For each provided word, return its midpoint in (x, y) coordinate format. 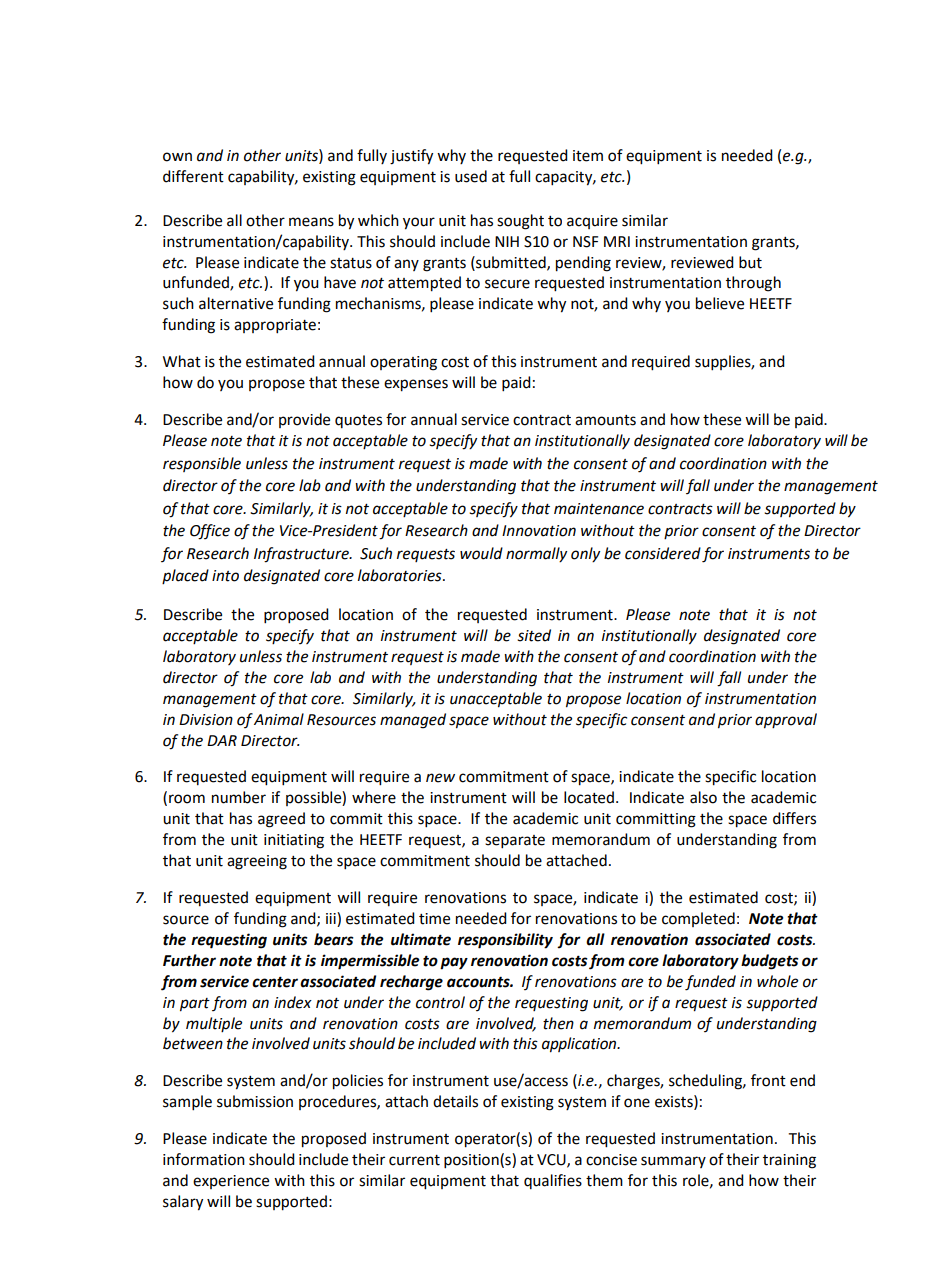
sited (534, 635)
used (471, 176)
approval (786, 721)
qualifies (553, 1181)
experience (231, 1182)
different (193, 176)
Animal (279, 719)
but (750, 262)
